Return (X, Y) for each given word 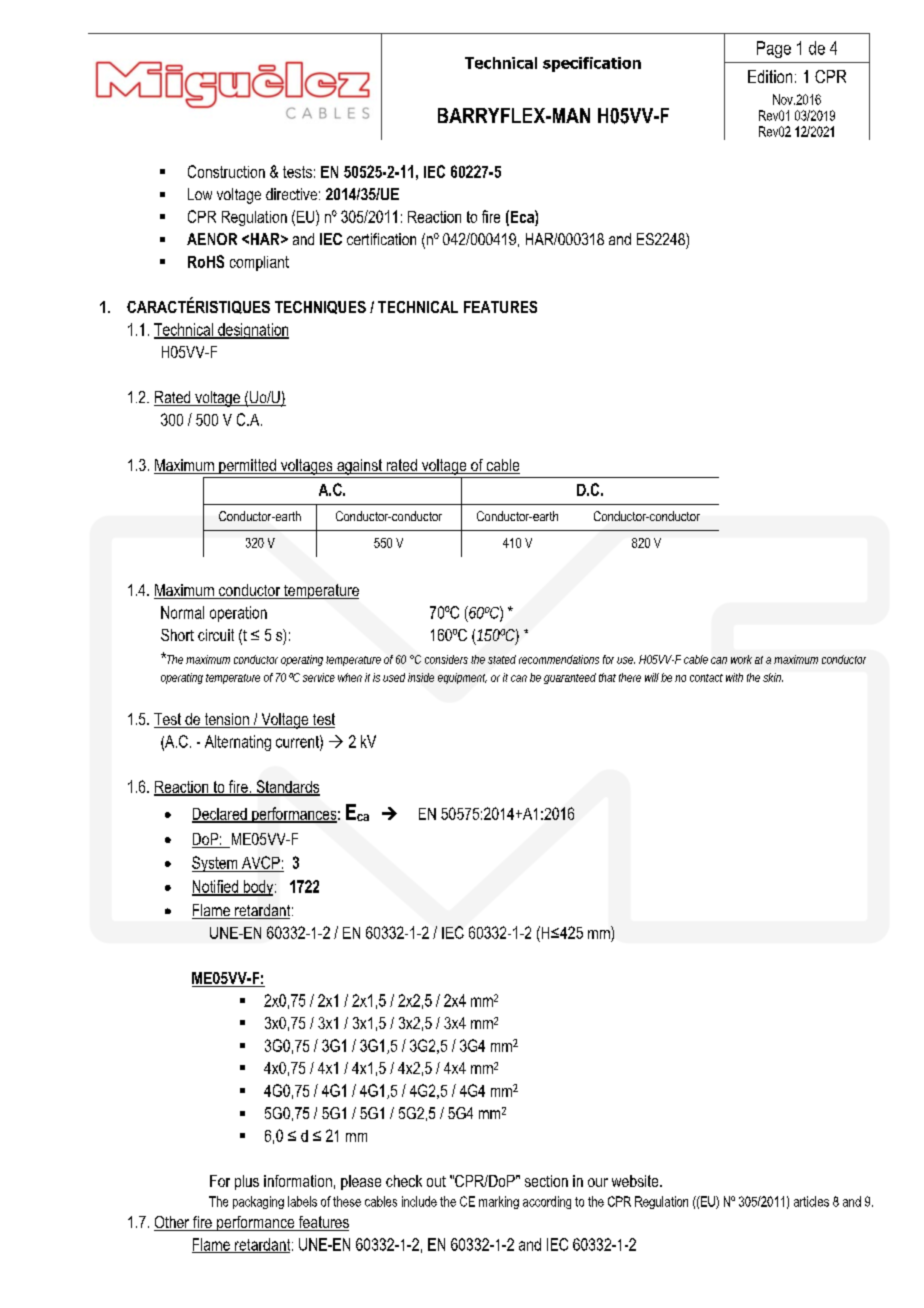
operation (238, 614)
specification (592, 64)
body (258, 888)
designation (252, 331)
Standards (287, 787)
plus (247, 1182)
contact (706, 678)
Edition (770, 76)
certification (381, 239)
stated (502, 659)
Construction (226, 171)
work (741, 659)
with (734, 677)
